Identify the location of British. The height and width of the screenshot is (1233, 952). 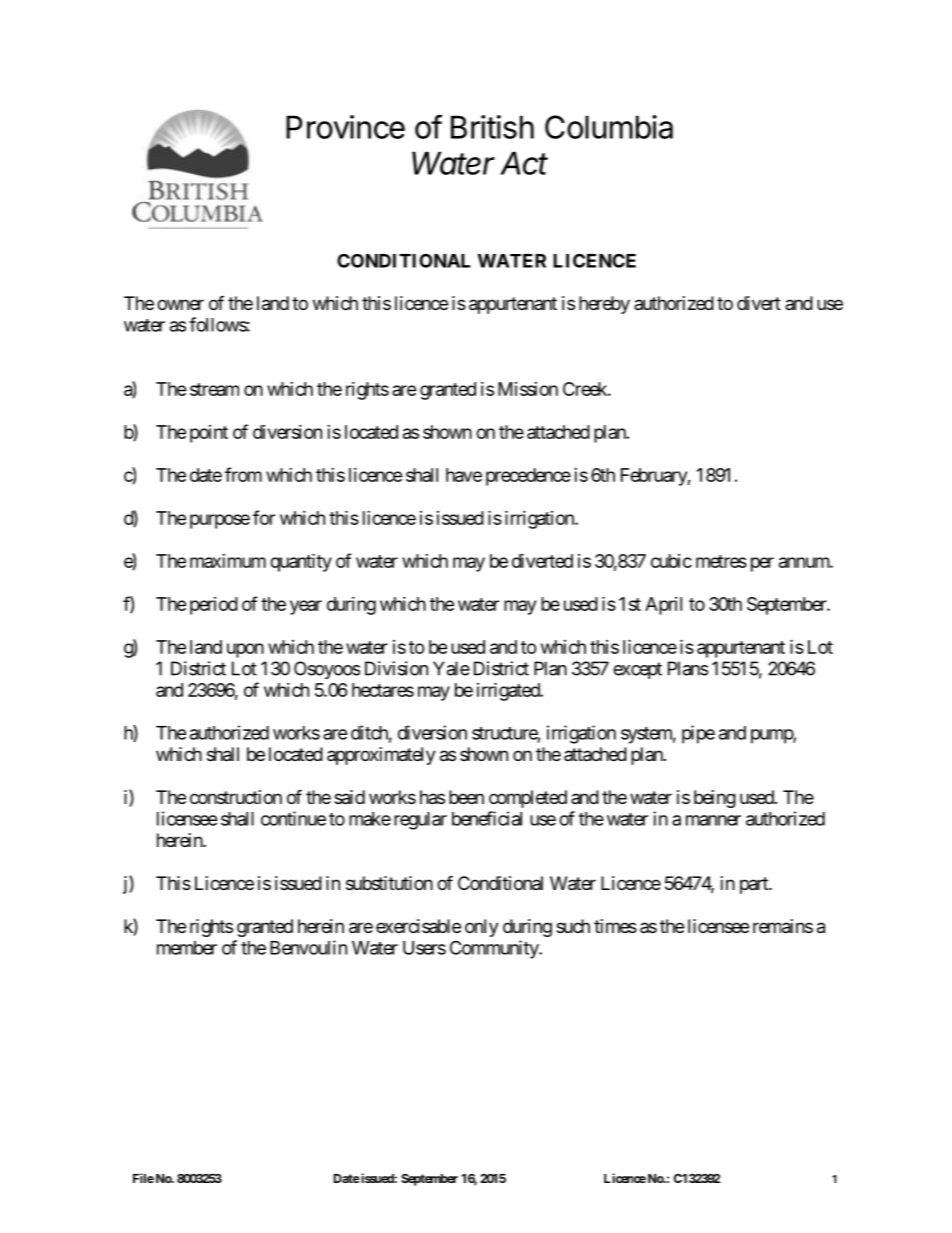
(492, 127).
